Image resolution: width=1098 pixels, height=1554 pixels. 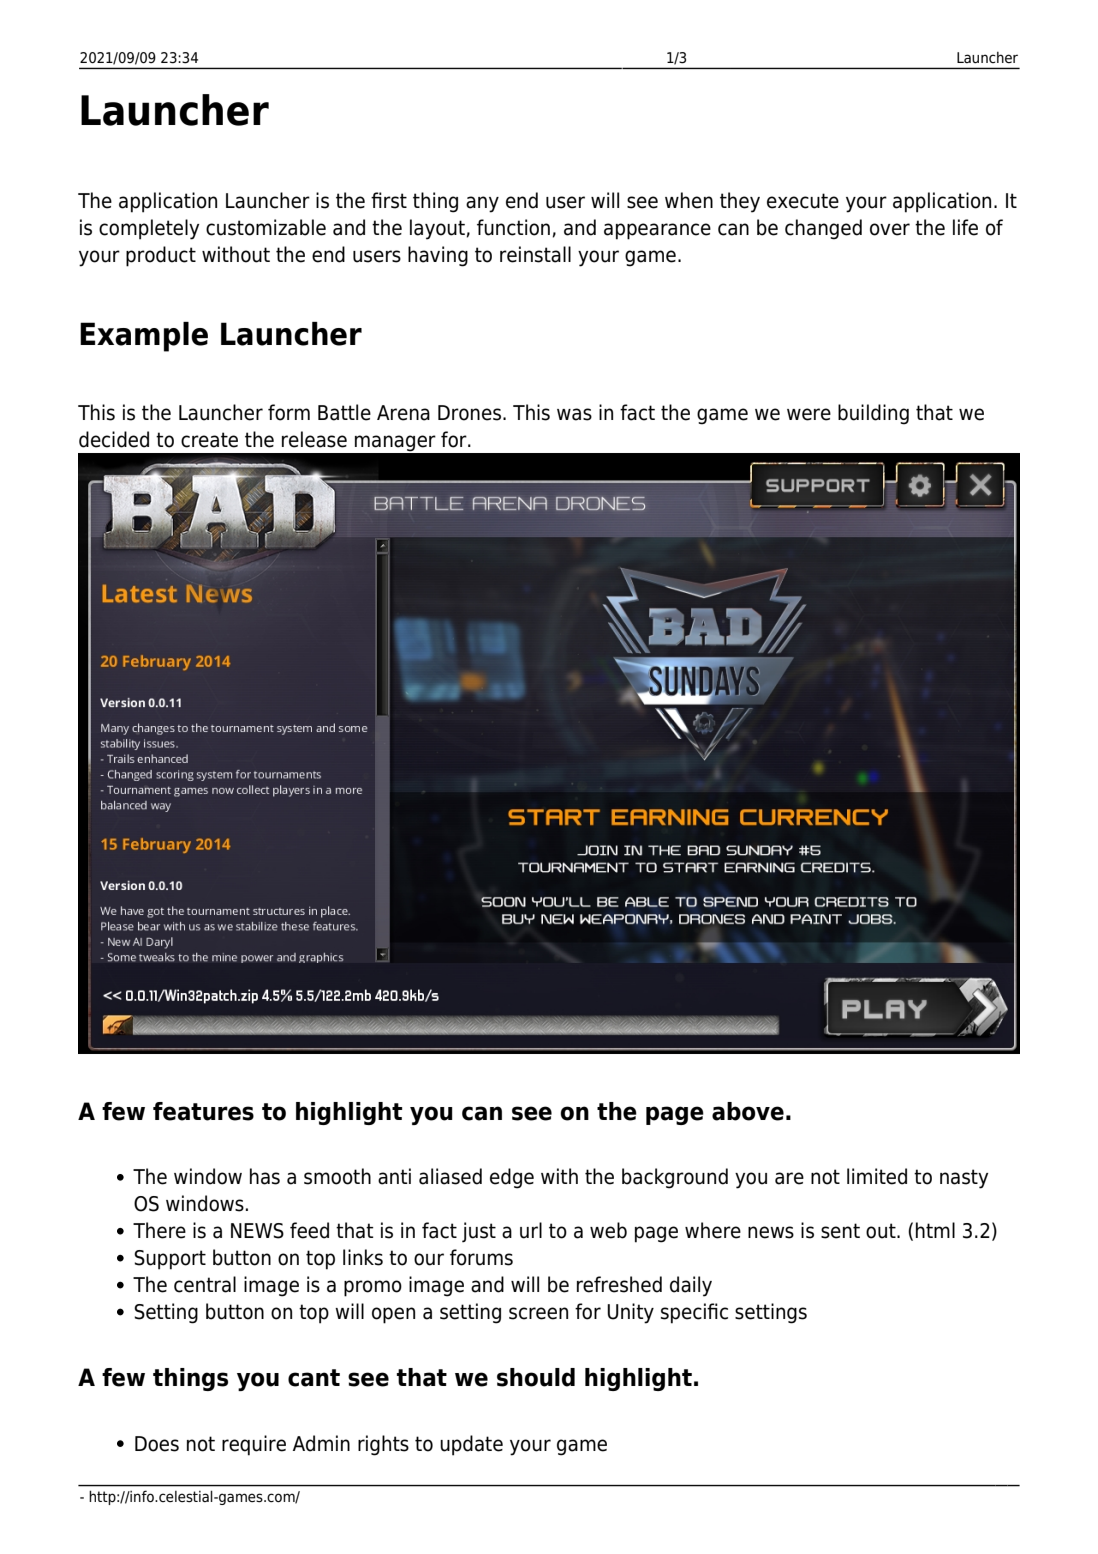 I want to click on require, so click(x=254, y=1445).
